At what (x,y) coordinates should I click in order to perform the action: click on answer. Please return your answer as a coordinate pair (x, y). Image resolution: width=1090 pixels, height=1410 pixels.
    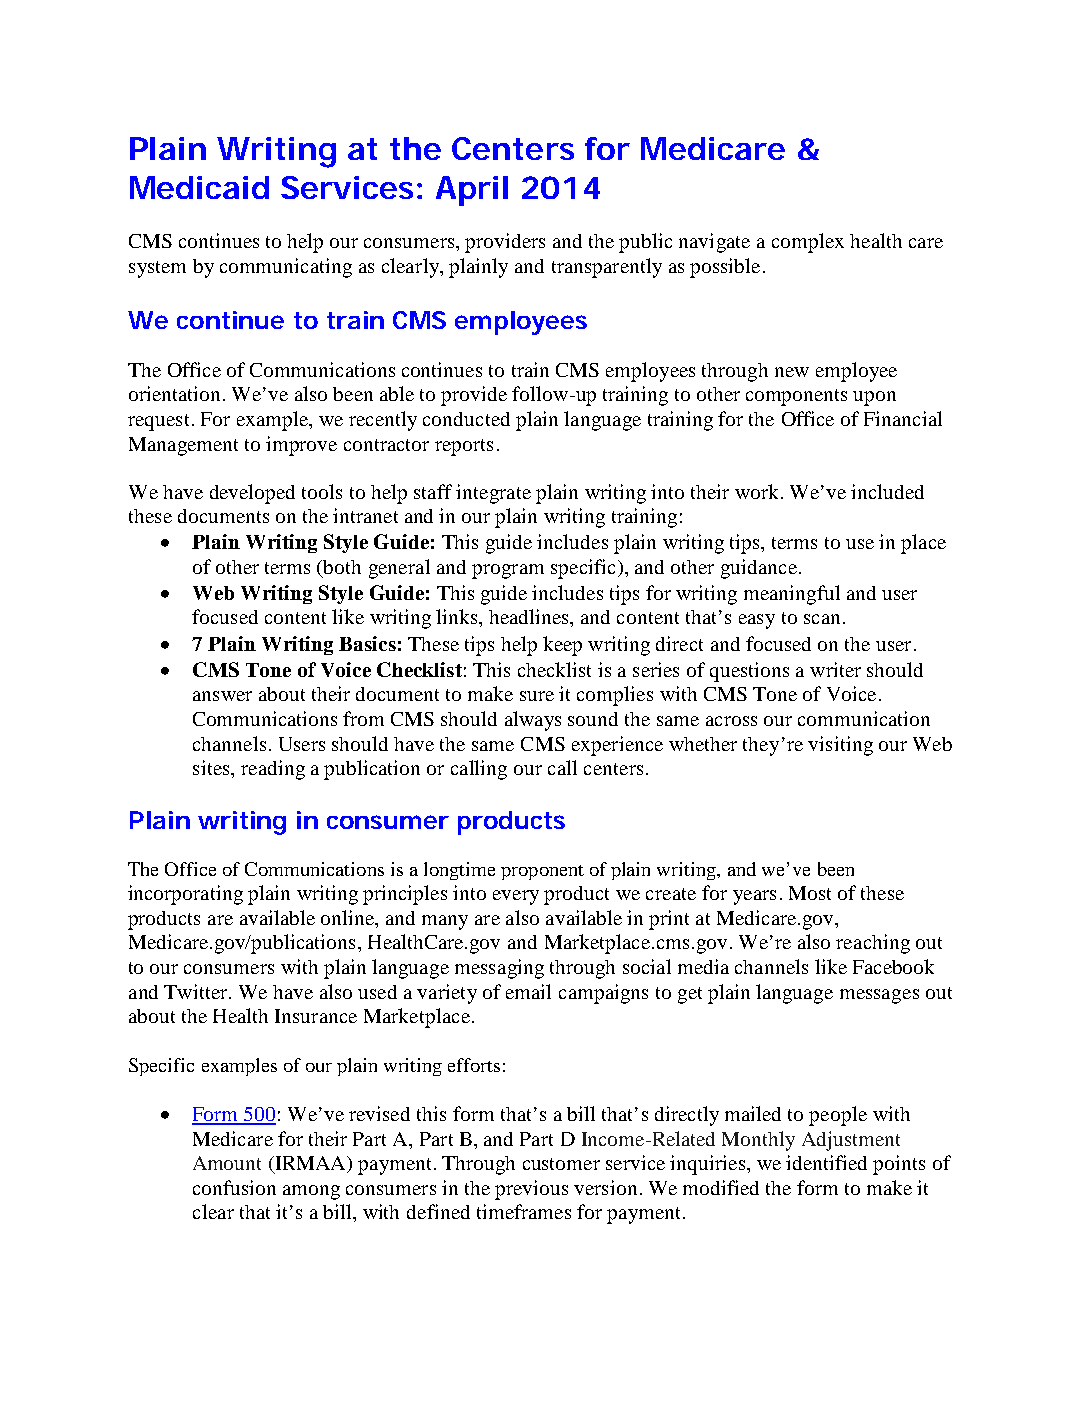
    Looking at the image, I should click on (222, 696).
